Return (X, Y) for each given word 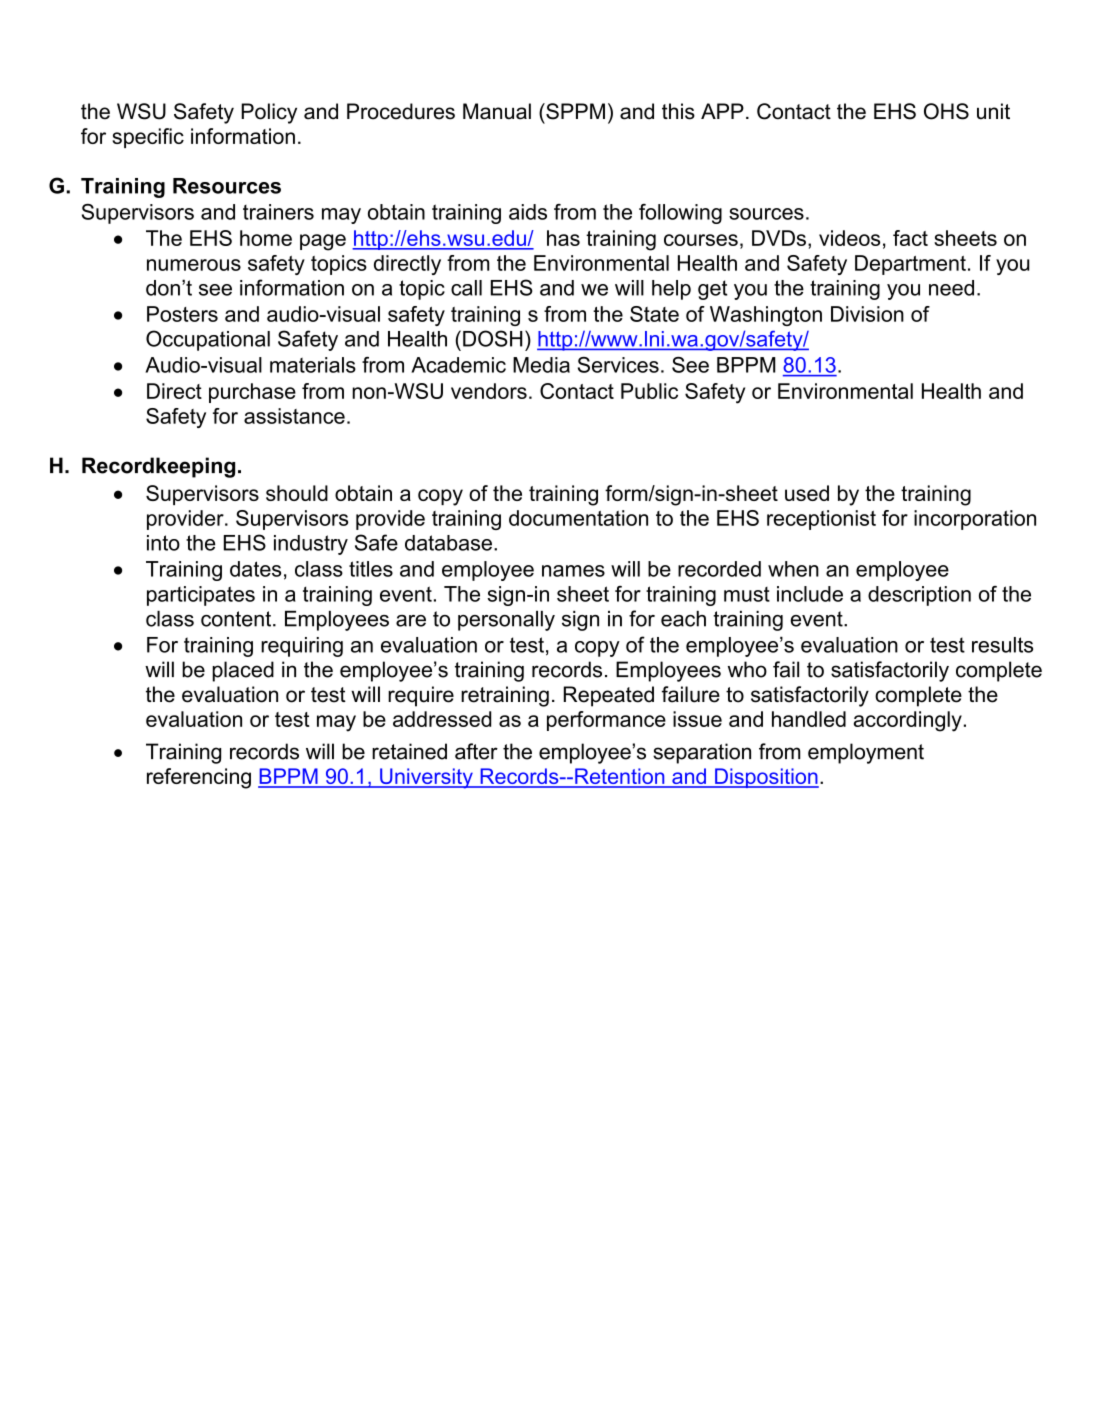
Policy (269, 113)
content (237, 619)
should (297, 493)
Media (541, 365)
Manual (497, 111)
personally (506, 621)
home (266, 238)
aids (528, 212)
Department (910, 265)
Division (867, 314)
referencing (199, 778)
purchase (252, 393)
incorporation (975, 520)
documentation (578, 518)
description (919, 596)
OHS (946, 111)
